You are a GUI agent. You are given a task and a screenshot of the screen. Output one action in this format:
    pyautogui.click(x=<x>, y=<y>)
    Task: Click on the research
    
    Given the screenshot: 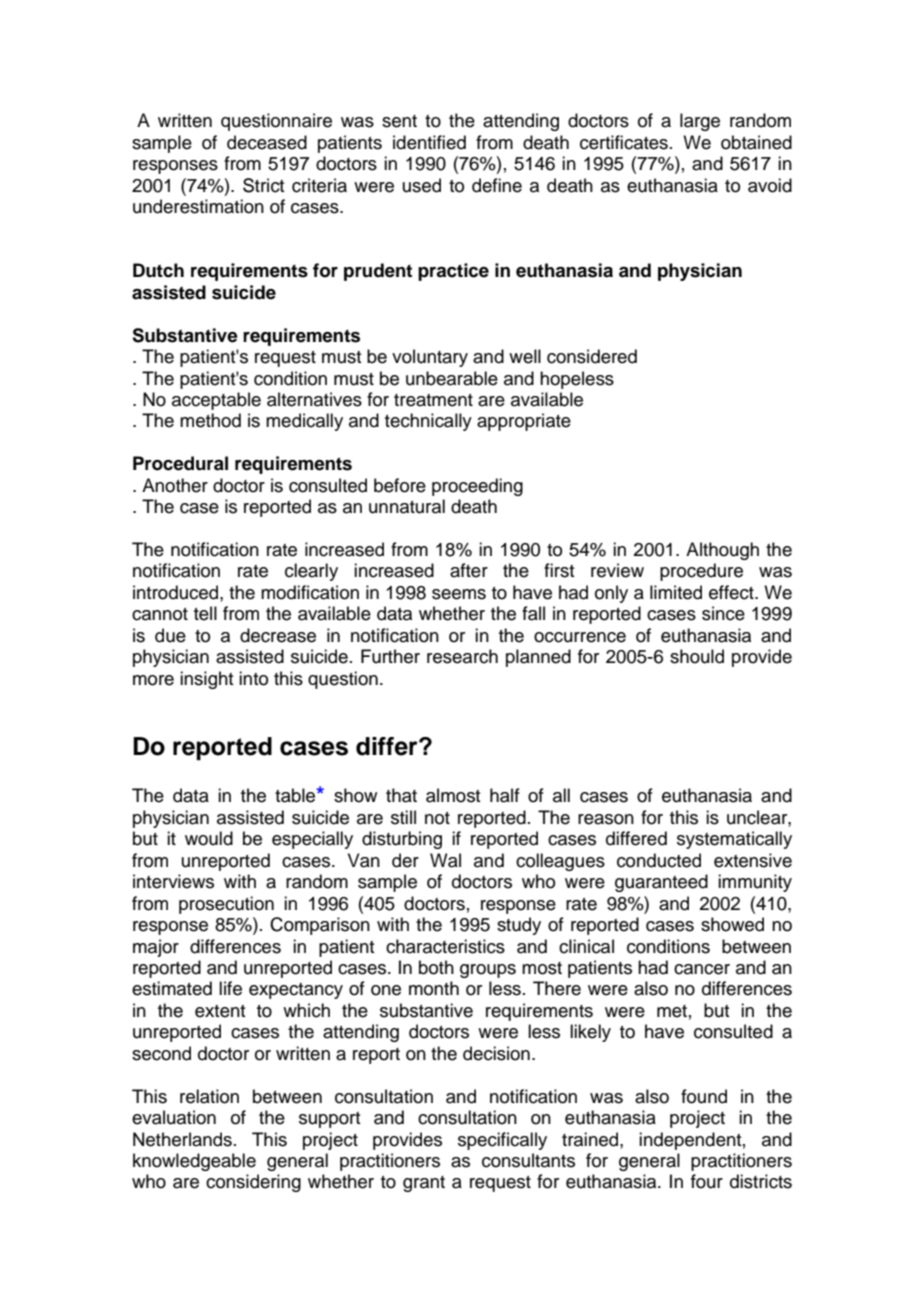 What is the action you would take?
    pyautogui.click(x=462, y=656)
